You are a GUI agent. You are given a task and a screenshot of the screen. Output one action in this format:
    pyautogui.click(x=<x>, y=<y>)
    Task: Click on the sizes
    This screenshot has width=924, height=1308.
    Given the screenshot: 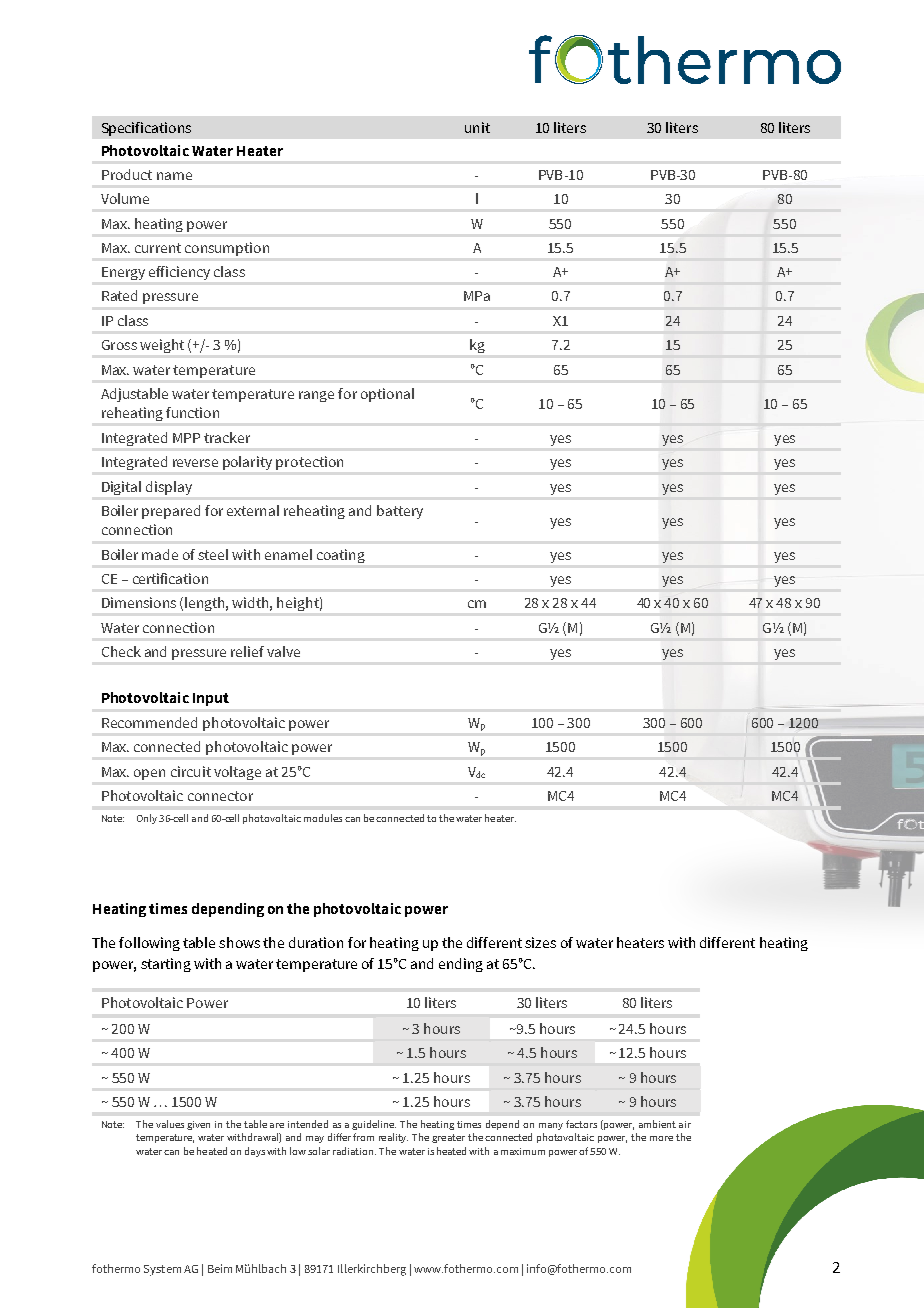 What is the action you would take?
    pyautogui.click(x=540, y=942)
